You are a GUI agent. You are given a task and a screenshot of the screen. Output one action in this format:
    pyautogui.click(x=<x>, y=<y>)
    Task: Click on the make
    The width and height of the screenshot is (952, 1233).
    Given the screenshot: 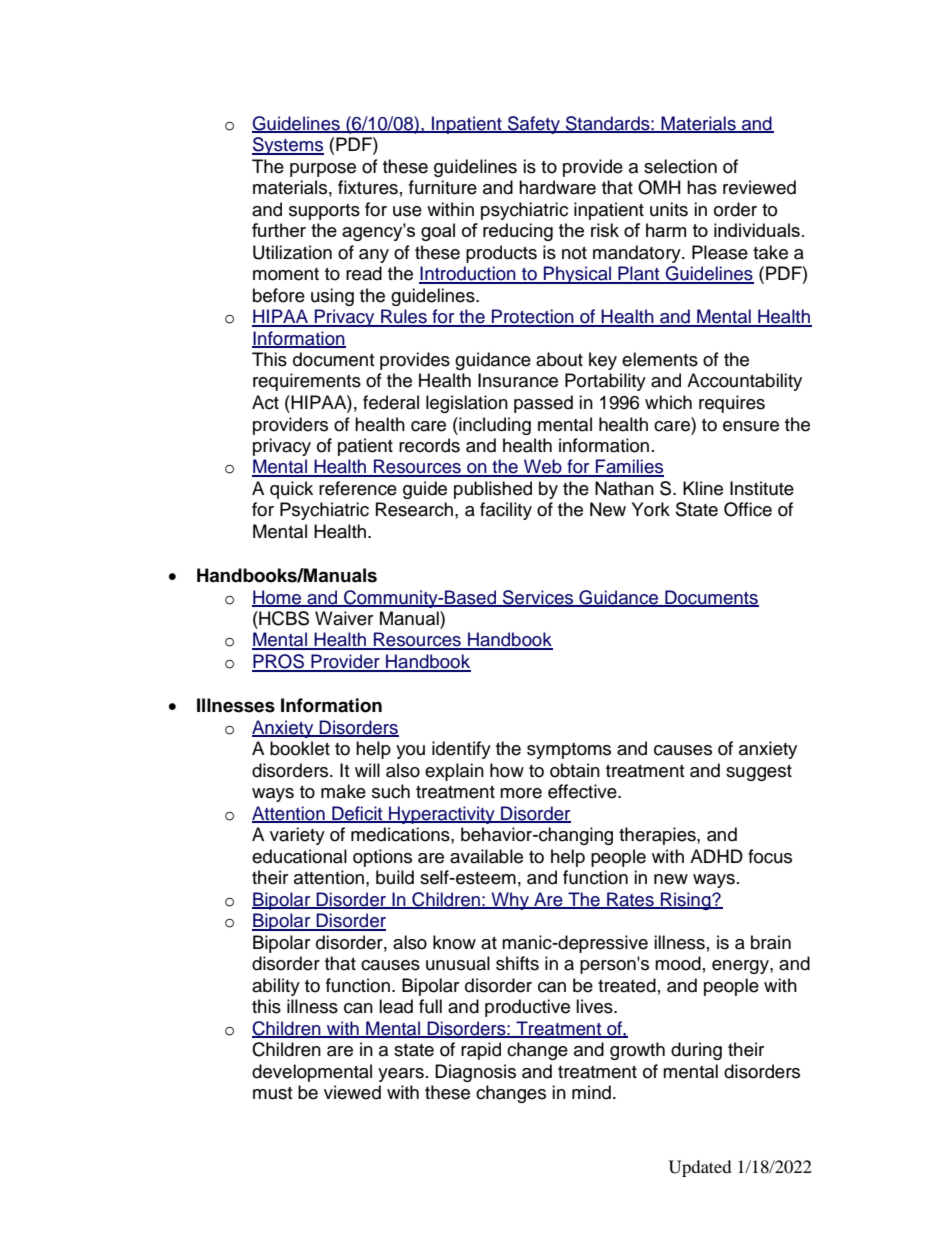 What is the action you would take?
    pyautogui.click(x=343, y=791)
